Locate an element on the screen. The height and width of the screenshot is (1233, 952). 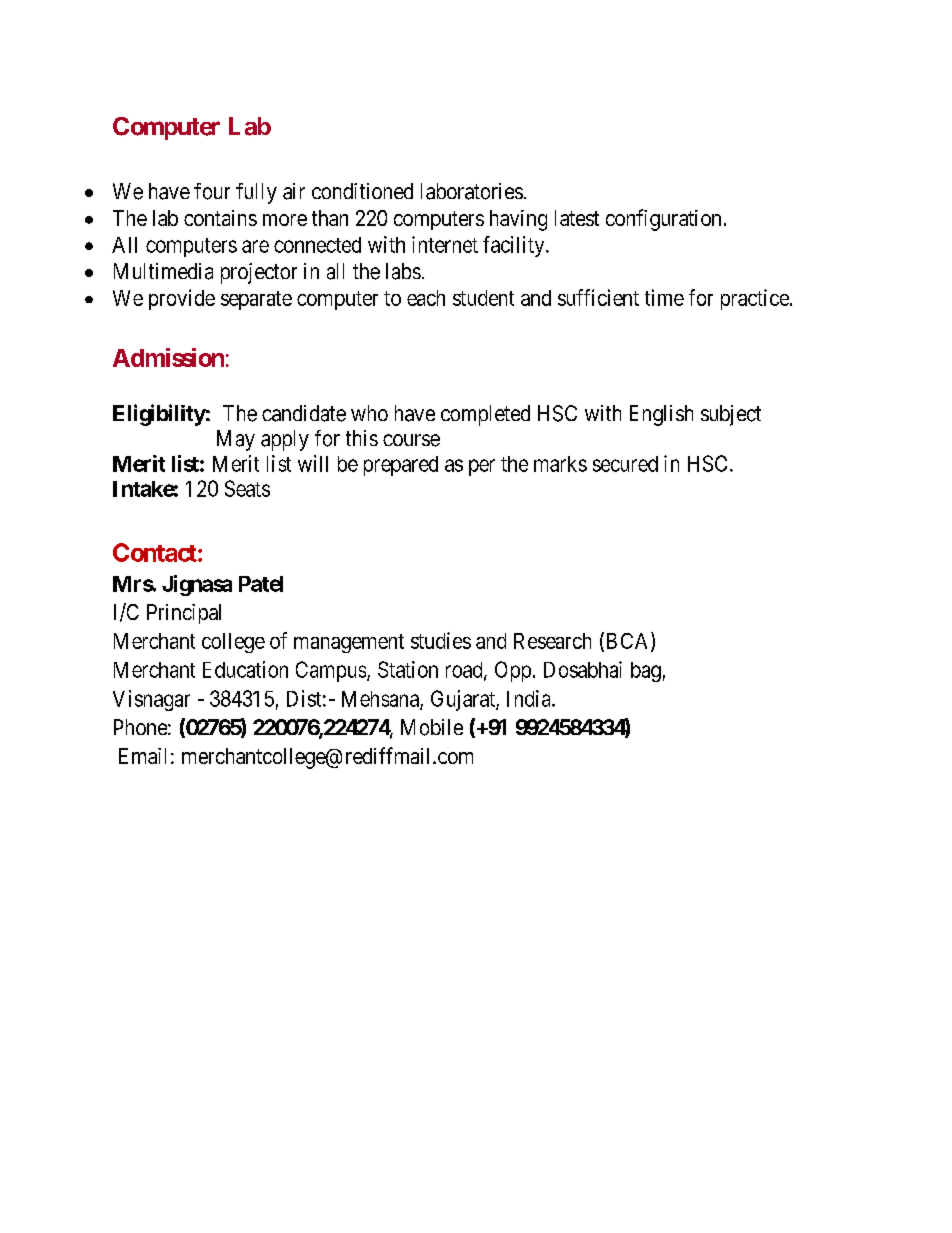
Principal is located at coordinates (184, 614).
